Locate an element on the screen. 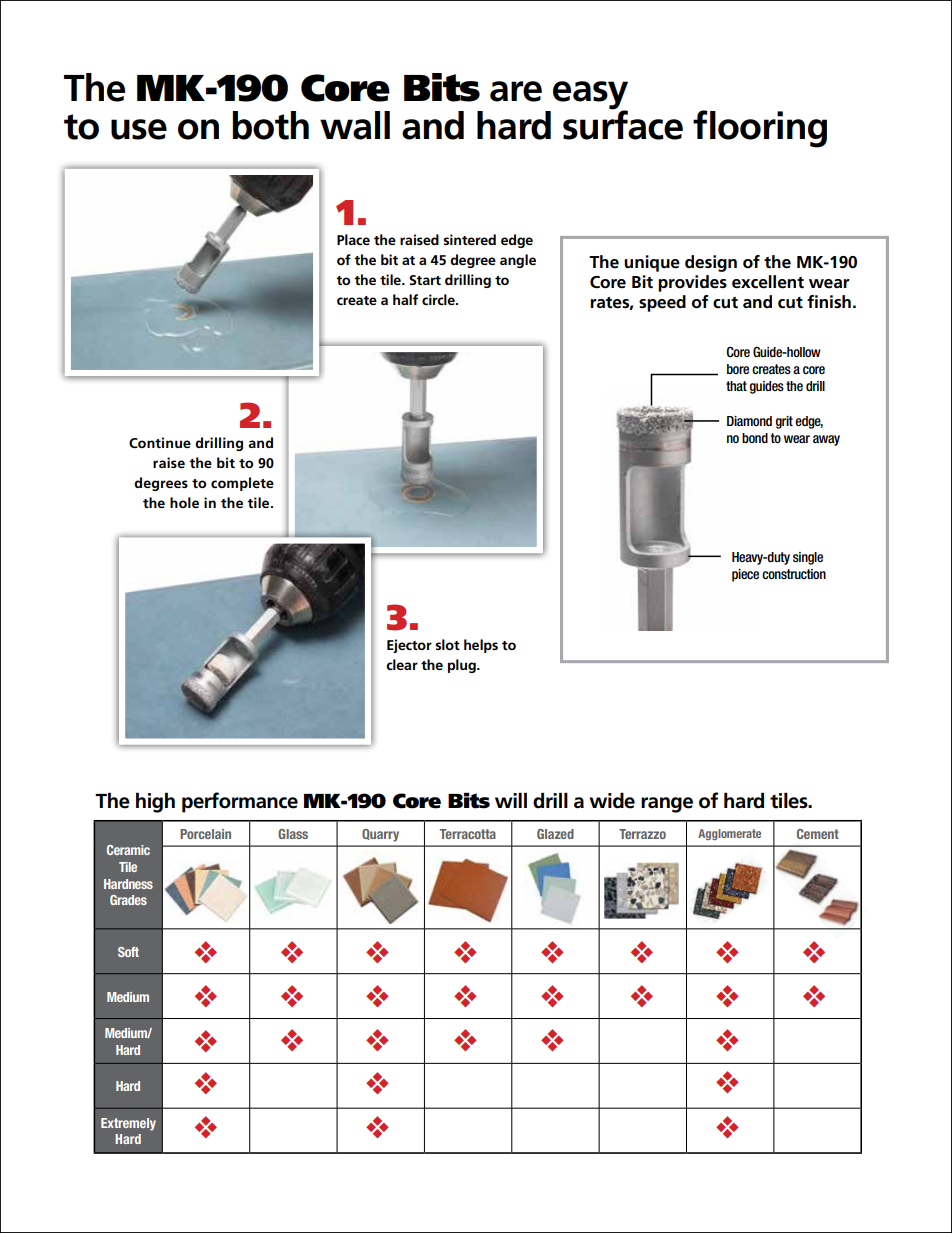 The width and height of the screenshot is (952, 1233). Extremely is located at coordinates (128, 1124).
